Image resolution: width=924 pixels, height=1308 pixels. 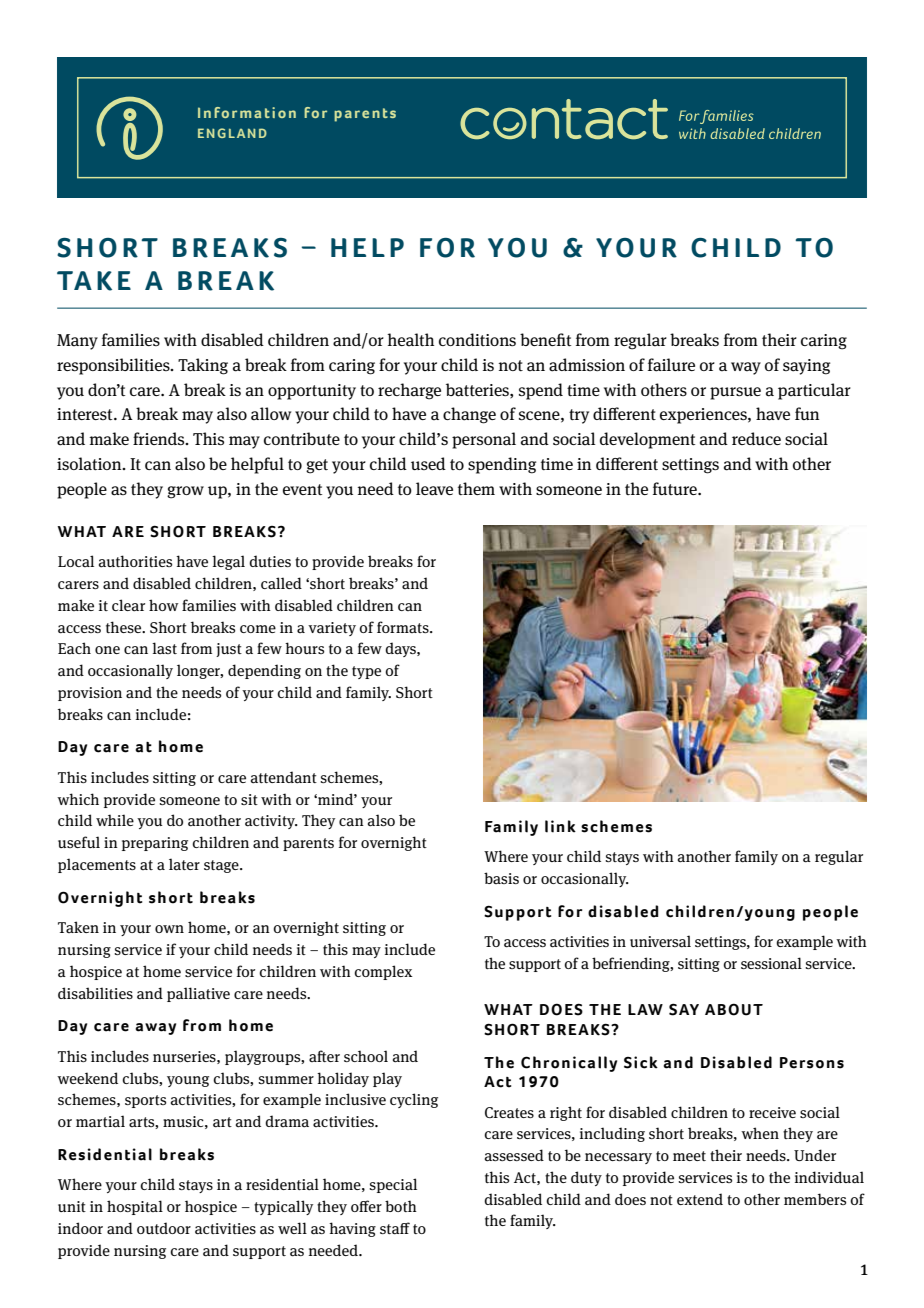 What do you see at coordinates (135, 1207) in the document?
I see `hospital` at bounding box center [135, 1207].
